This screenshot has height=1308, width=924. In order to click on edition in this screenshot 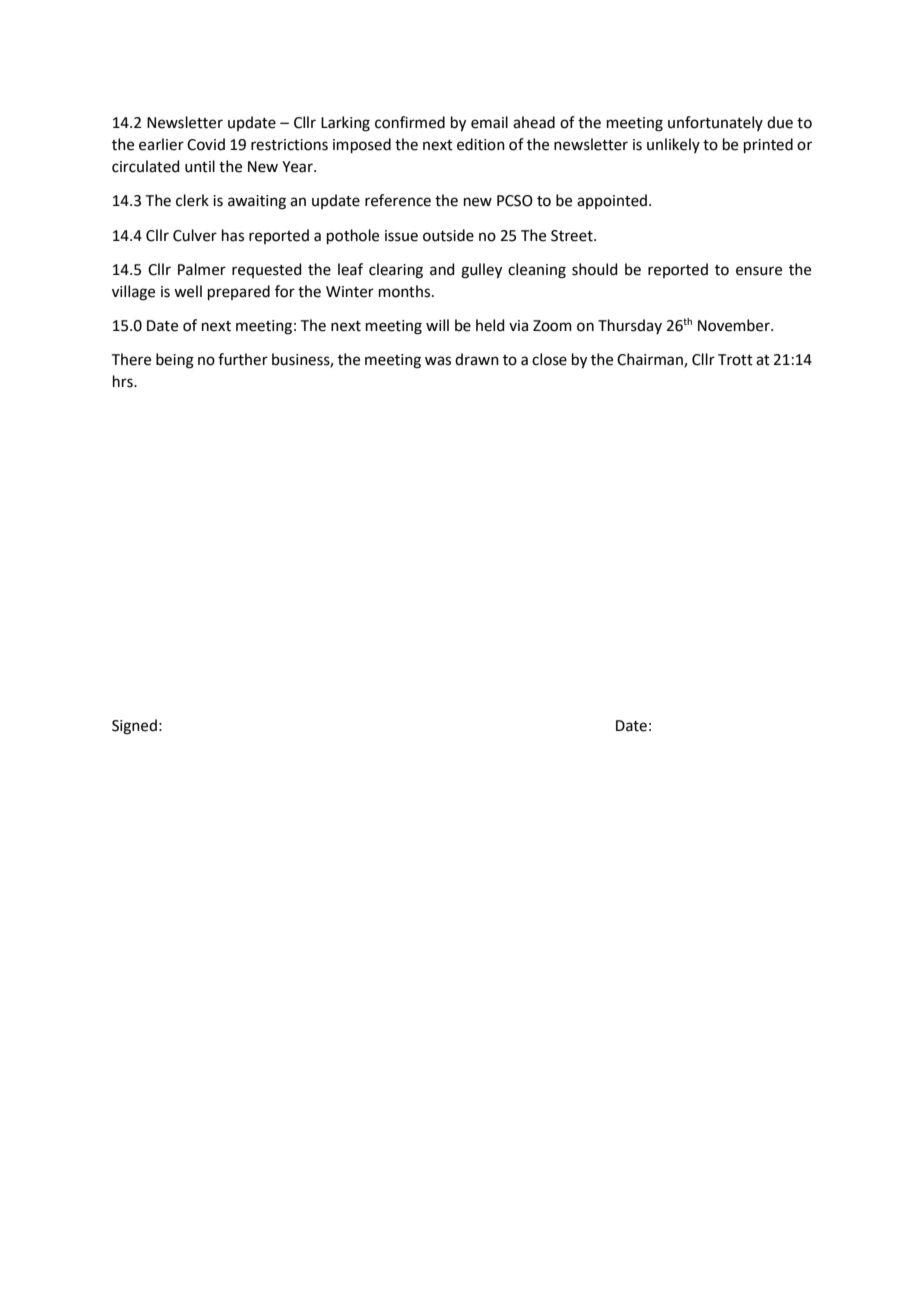, I will do `click(481, 144)`.
